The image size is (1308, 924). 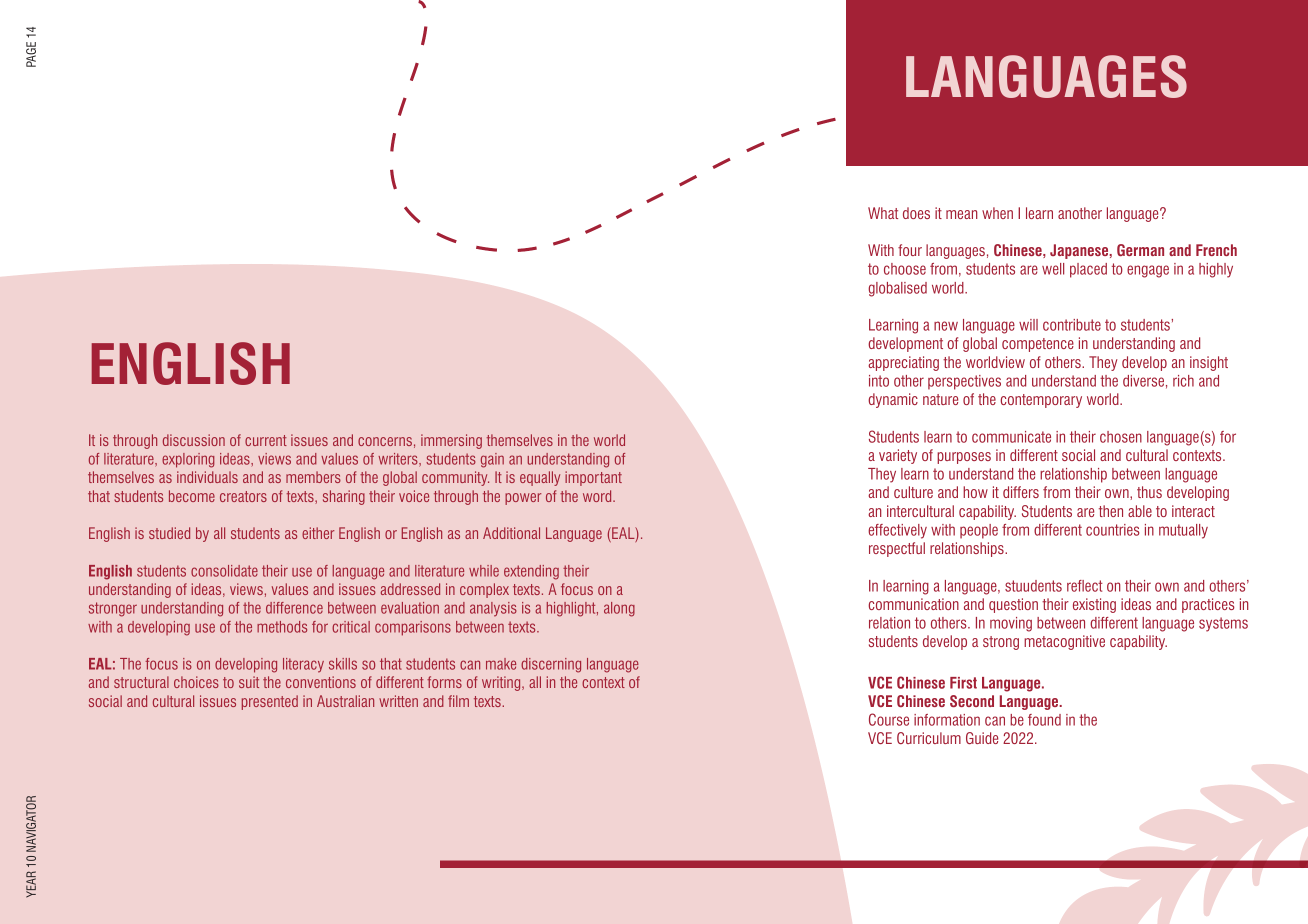 I want to click on contribute, so click(x=1072, y=325).
